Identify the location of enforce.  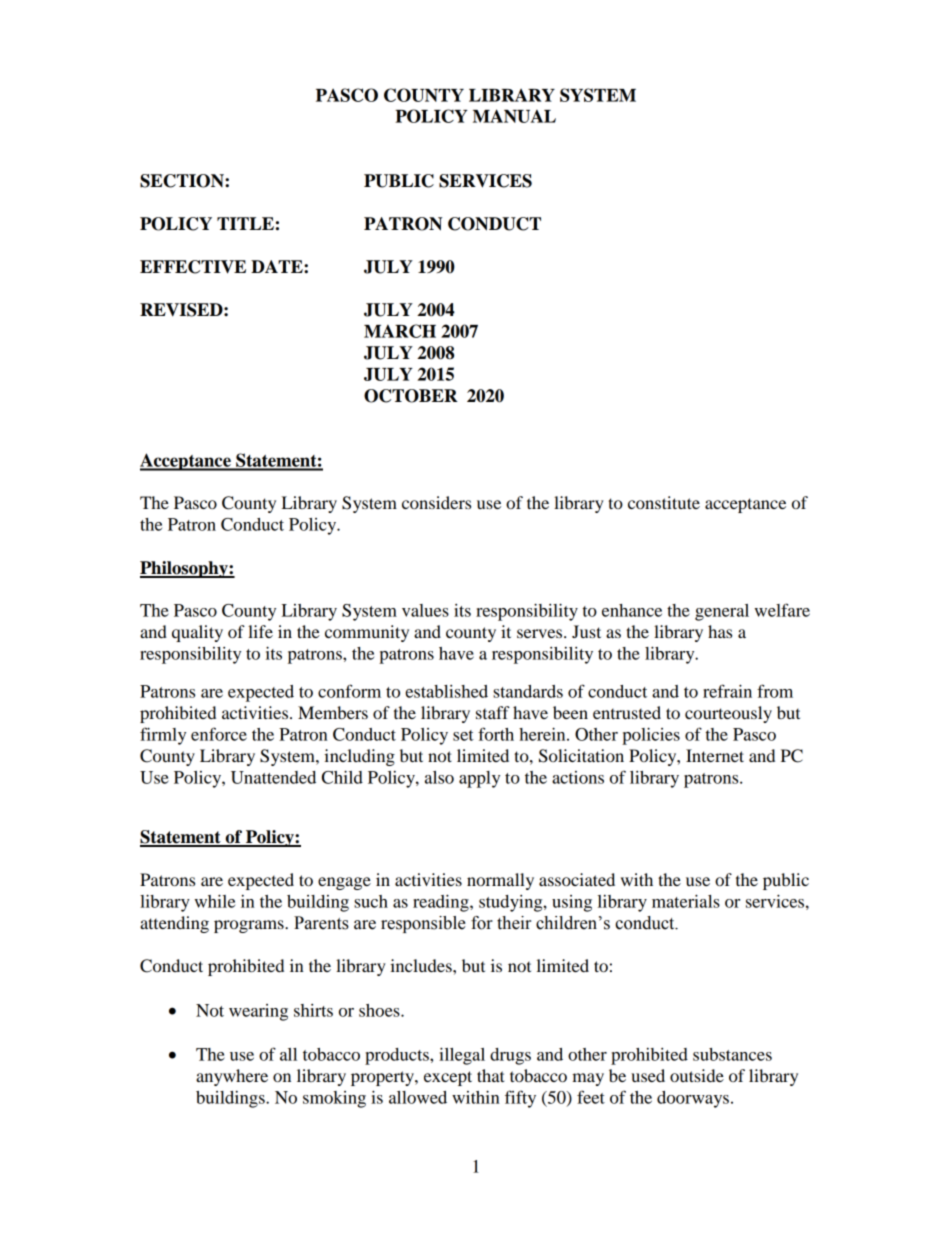
(219, 734).
